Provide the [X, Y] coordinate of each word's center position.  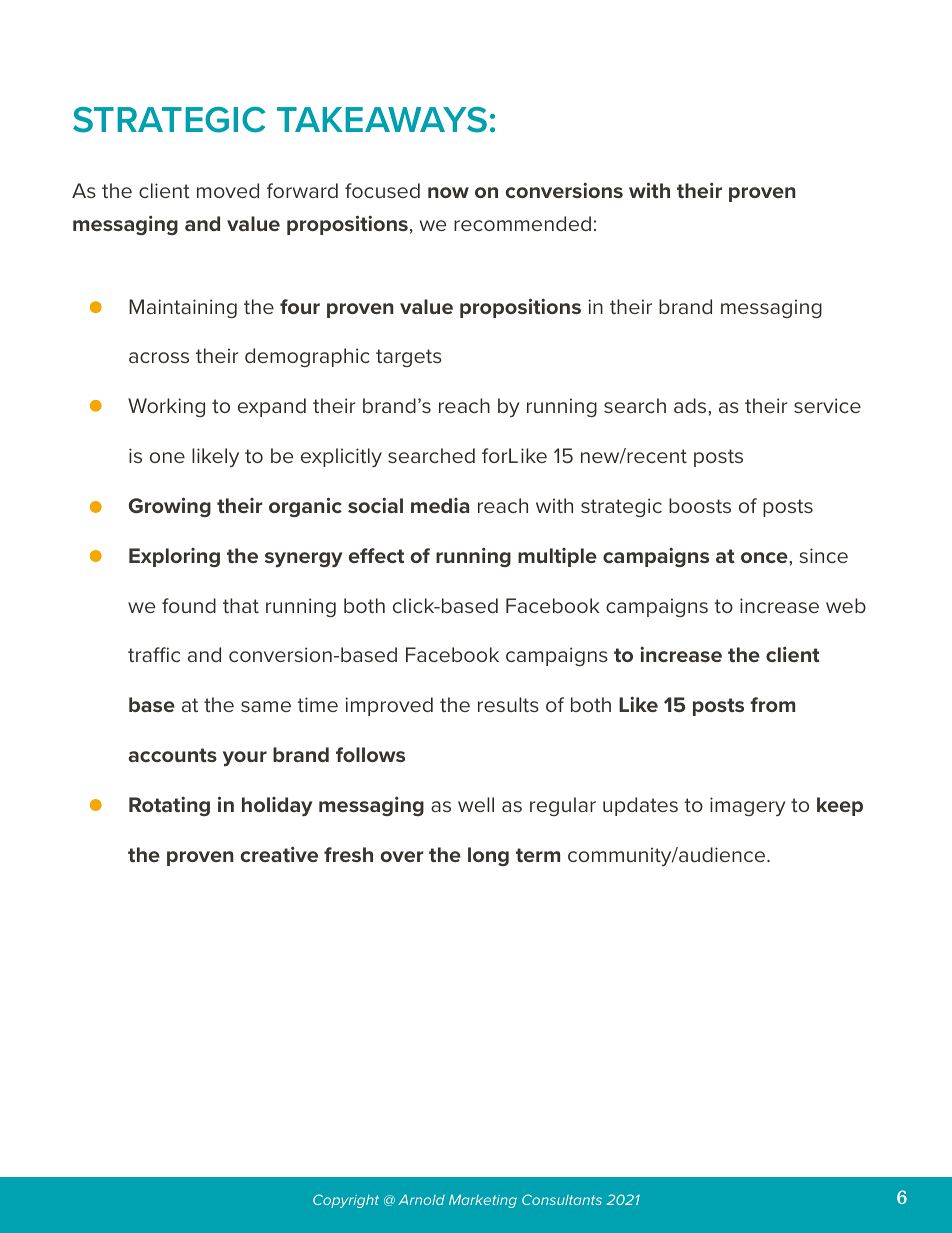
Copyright [346, 1201]
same [266, 706]
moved [228, 190]
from [772, 704]
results [508, 704]
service [827, 405]
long [488, 856]
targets [409, 358]
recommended [522, 223]
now [448, 192]
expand [272, 407]
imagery [748, 806]
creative [279, 854]
